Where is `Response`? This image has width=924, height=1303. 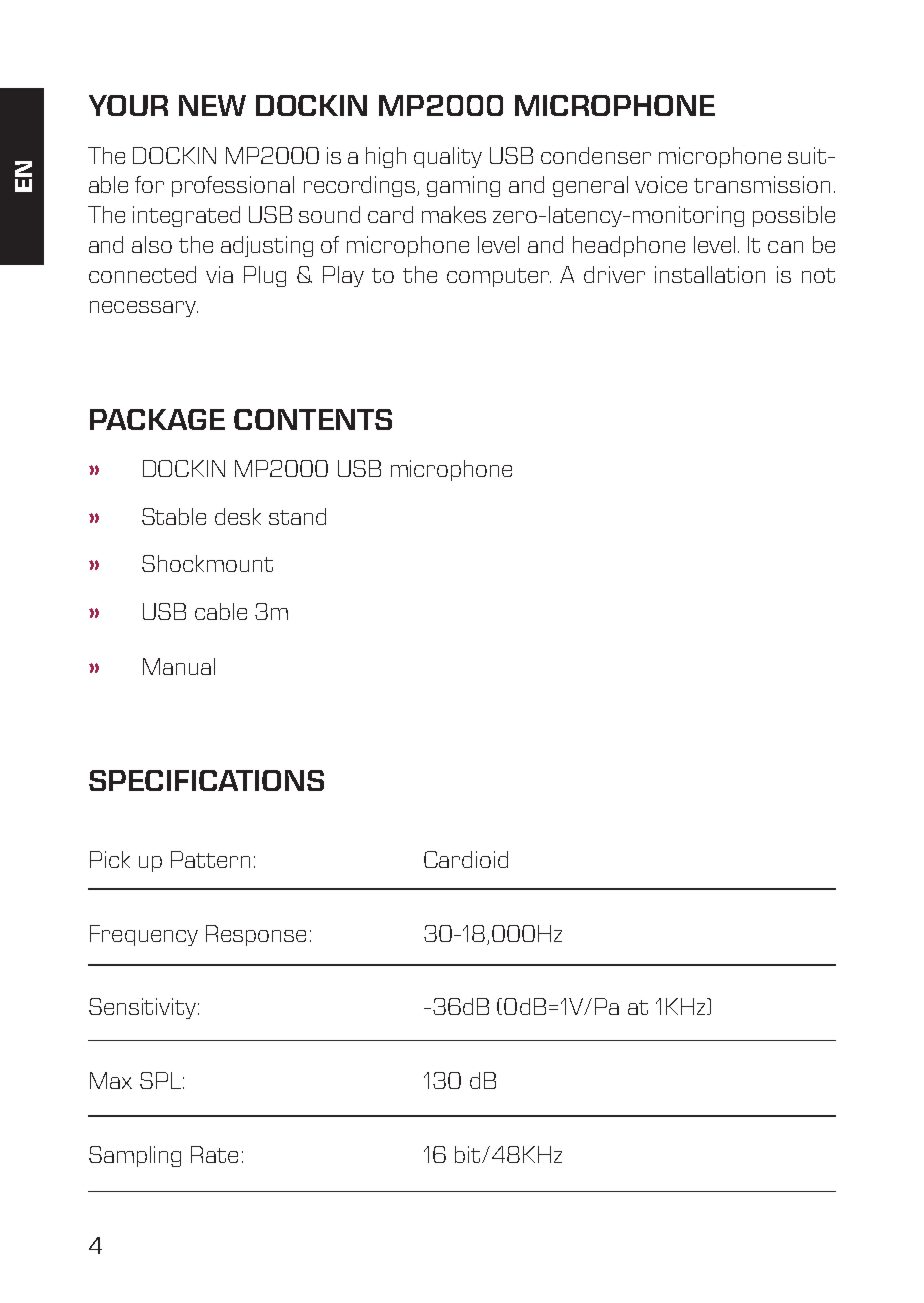
Response is located at coordinates (256, 935).
